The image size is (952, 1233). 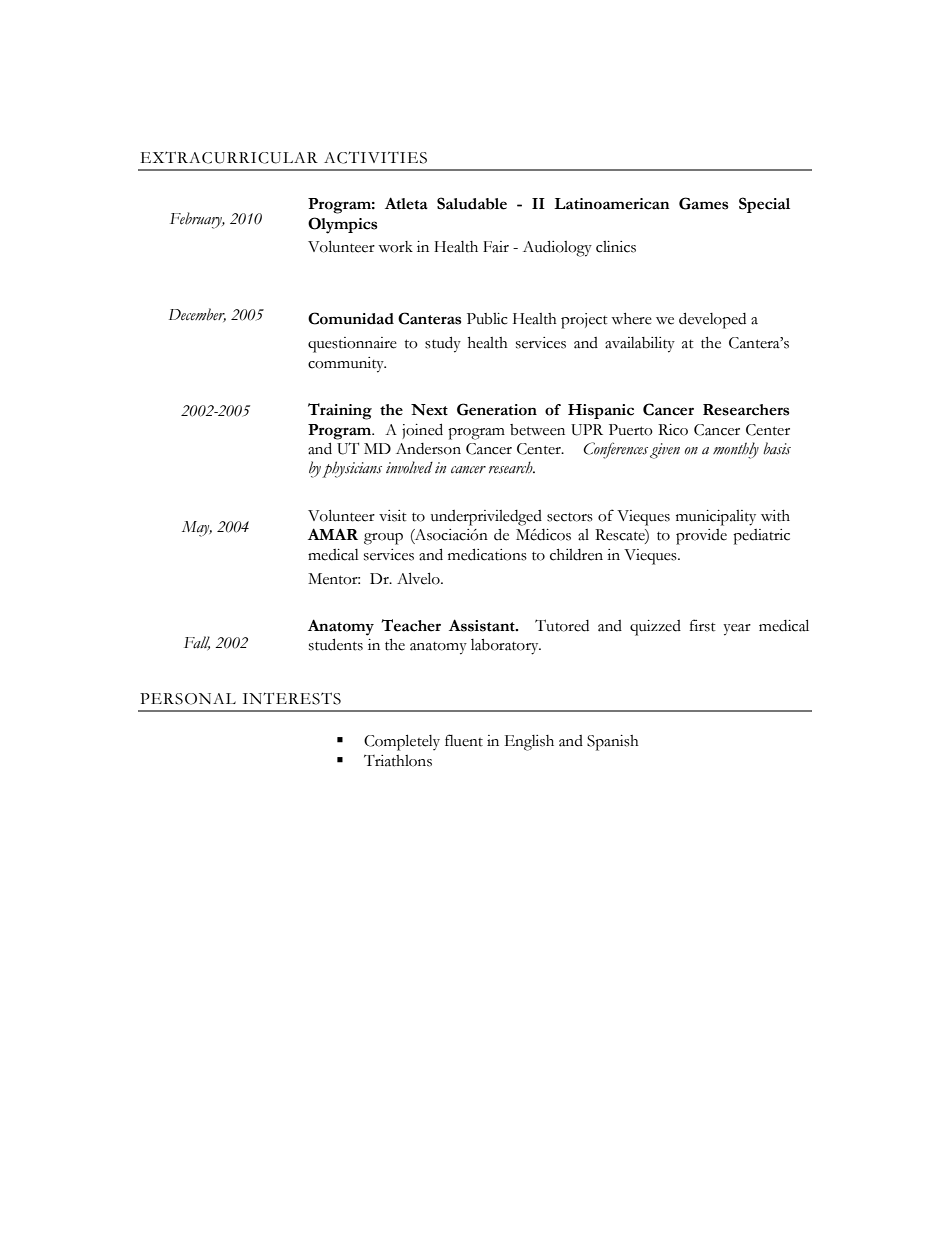 I want to click on Games, so click(x=703, y=203).
